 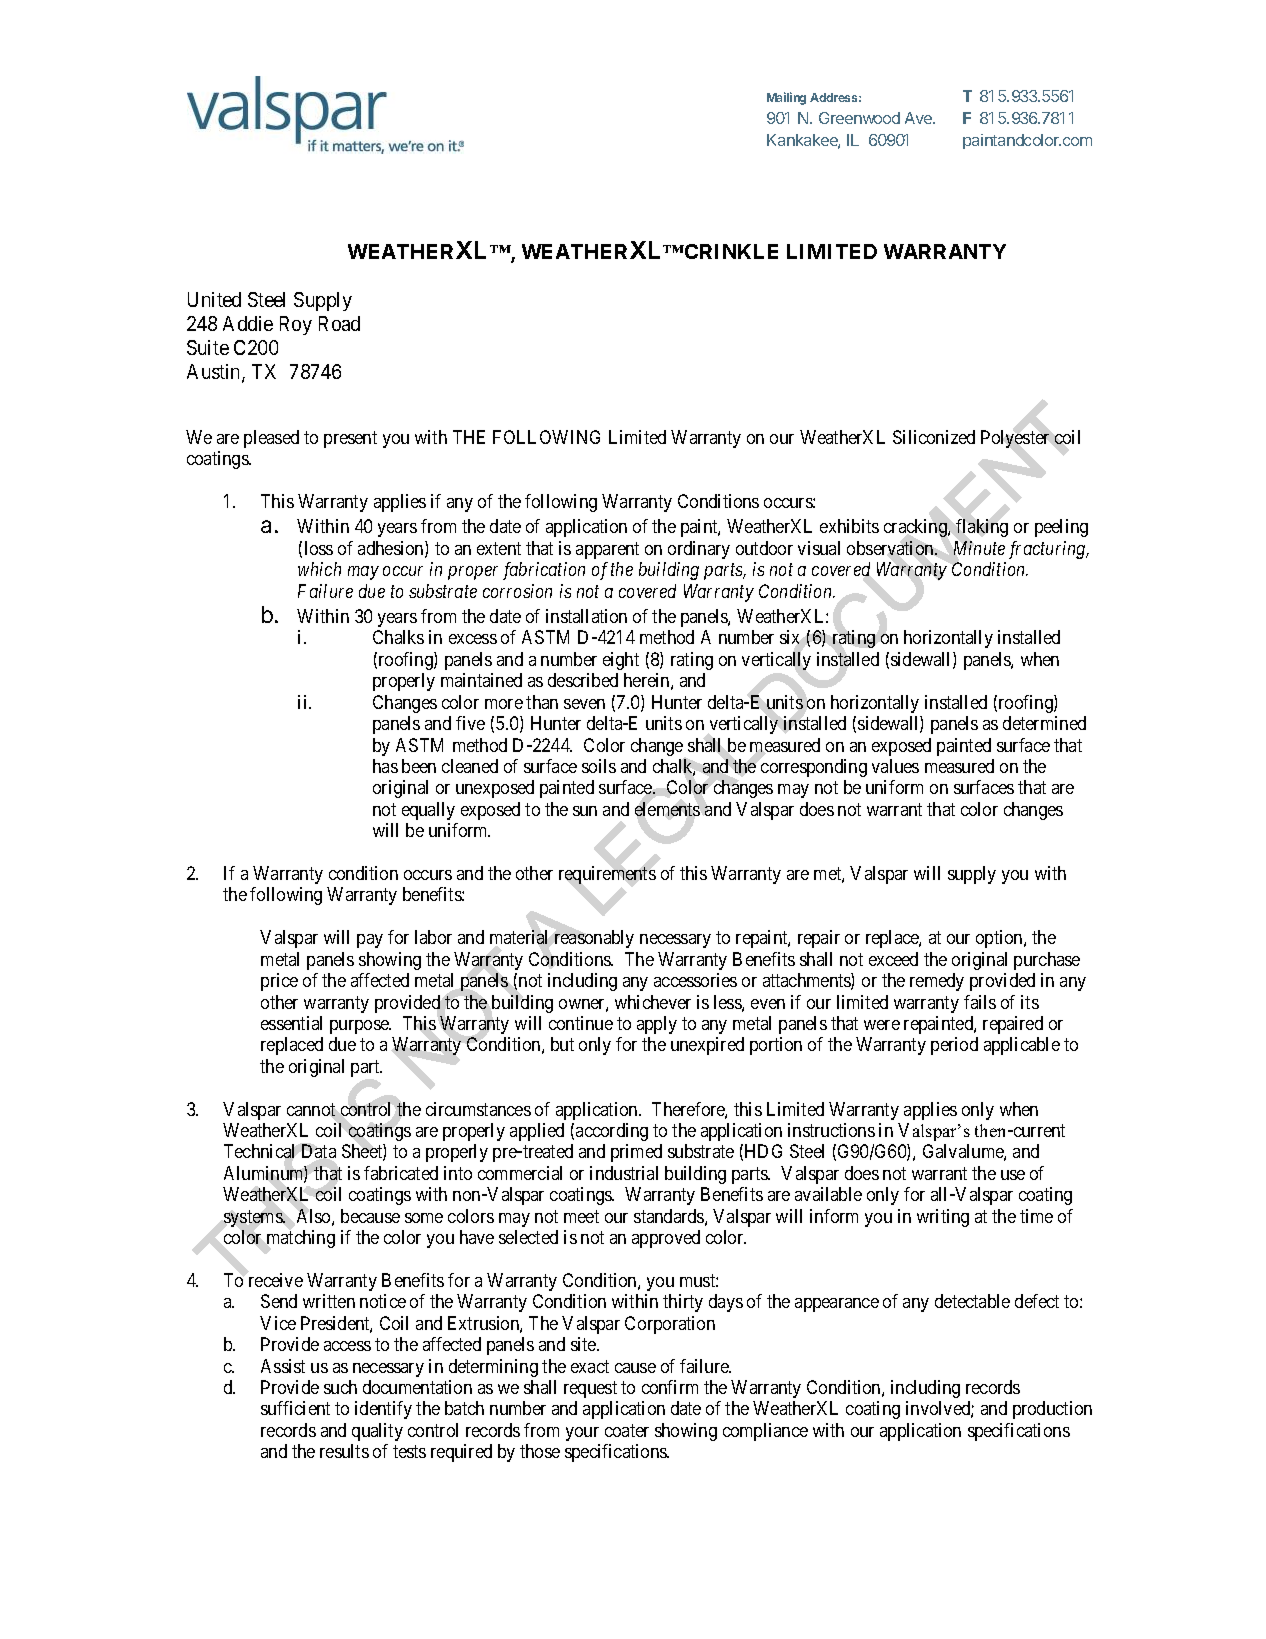 What do you see at coordinates (786, 98) in the screenshot?
I see `Mailing` at bounding box center [786, 98].
